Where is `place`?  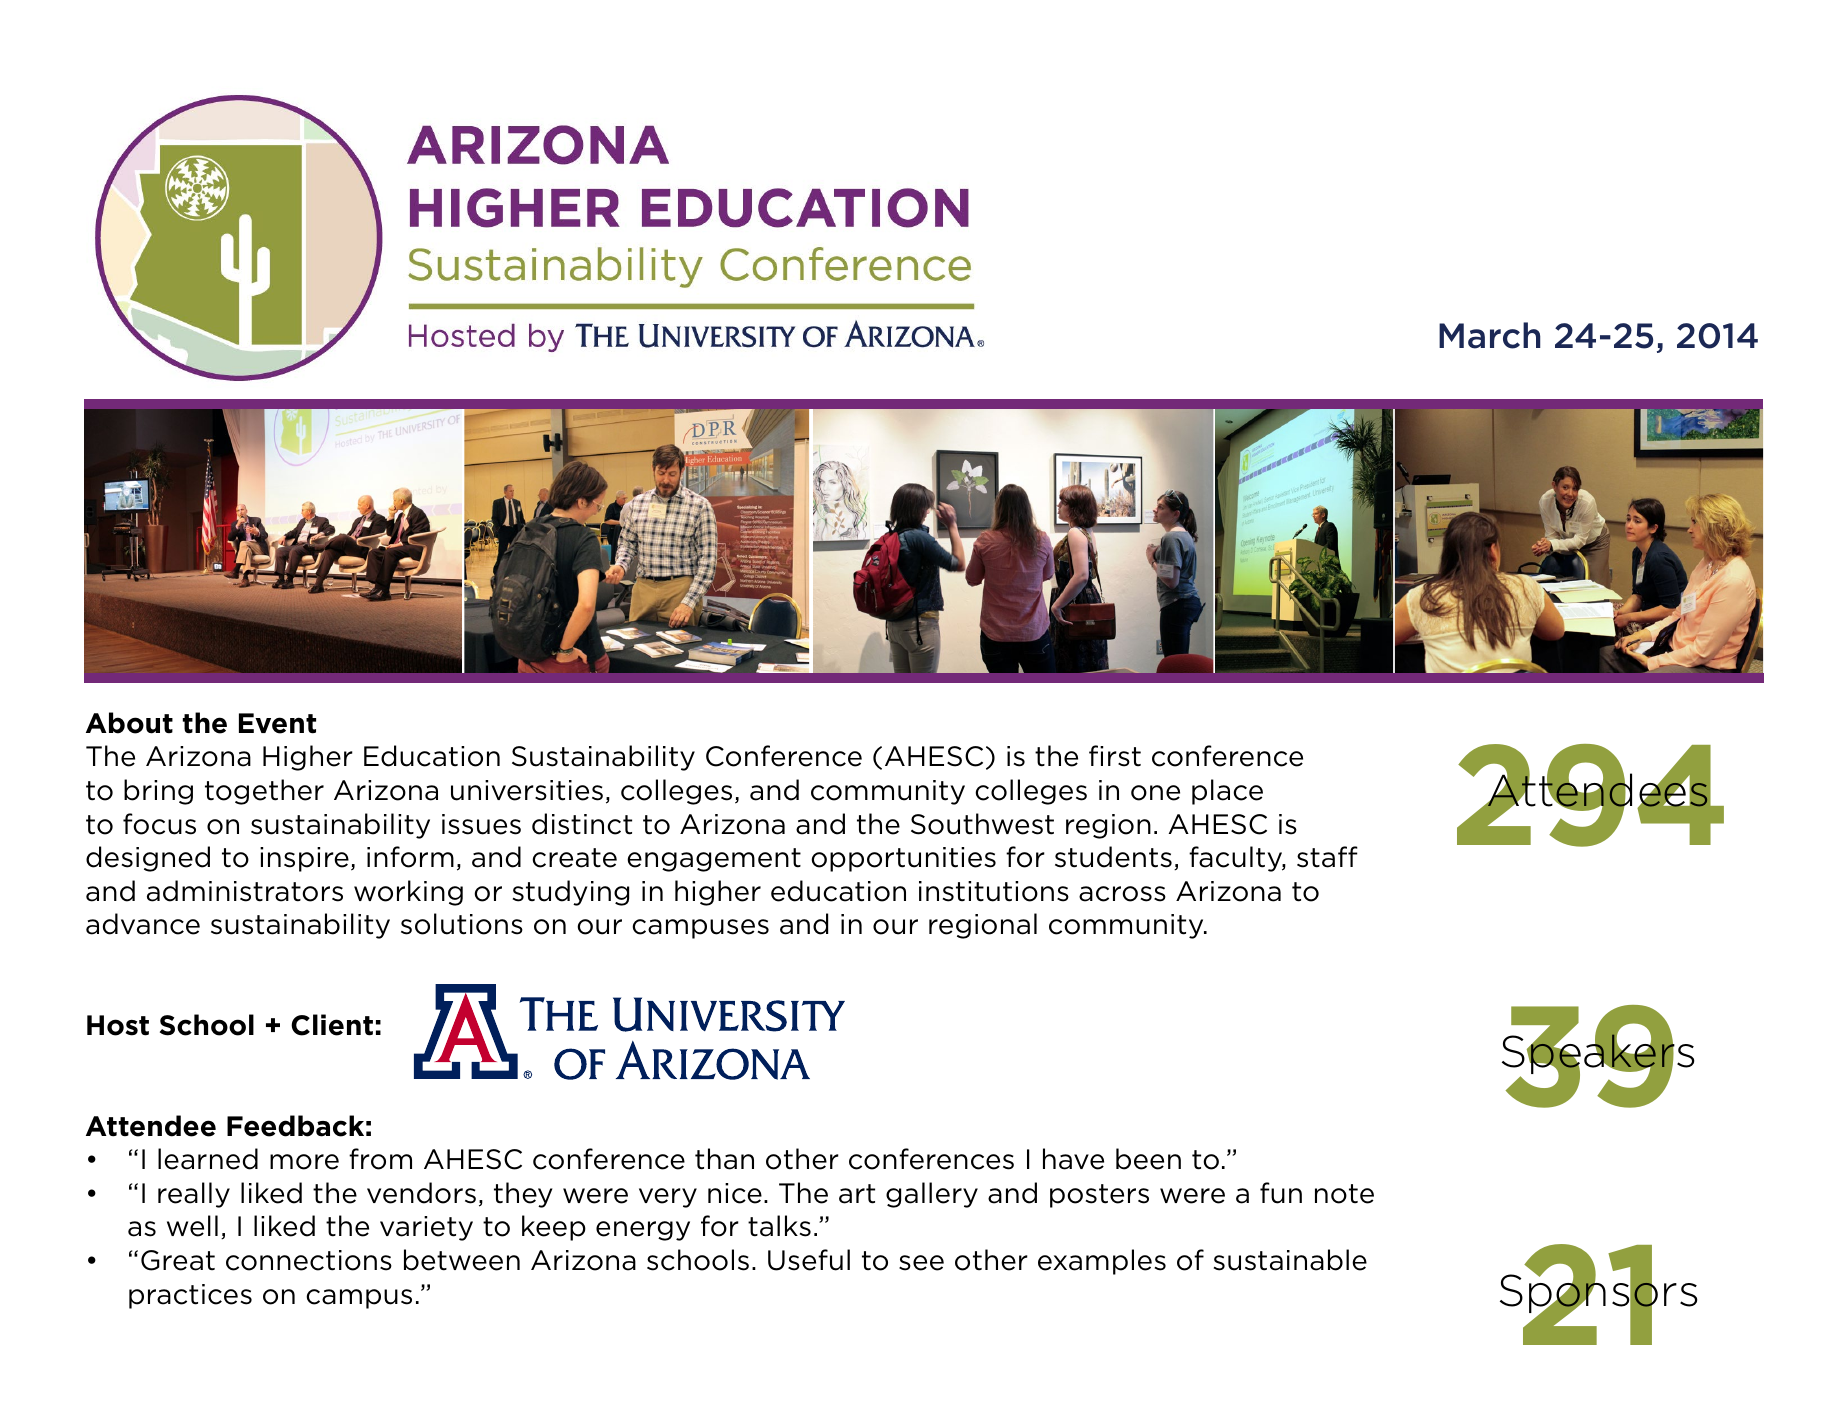
place is located at coordinates (1227, 792).
